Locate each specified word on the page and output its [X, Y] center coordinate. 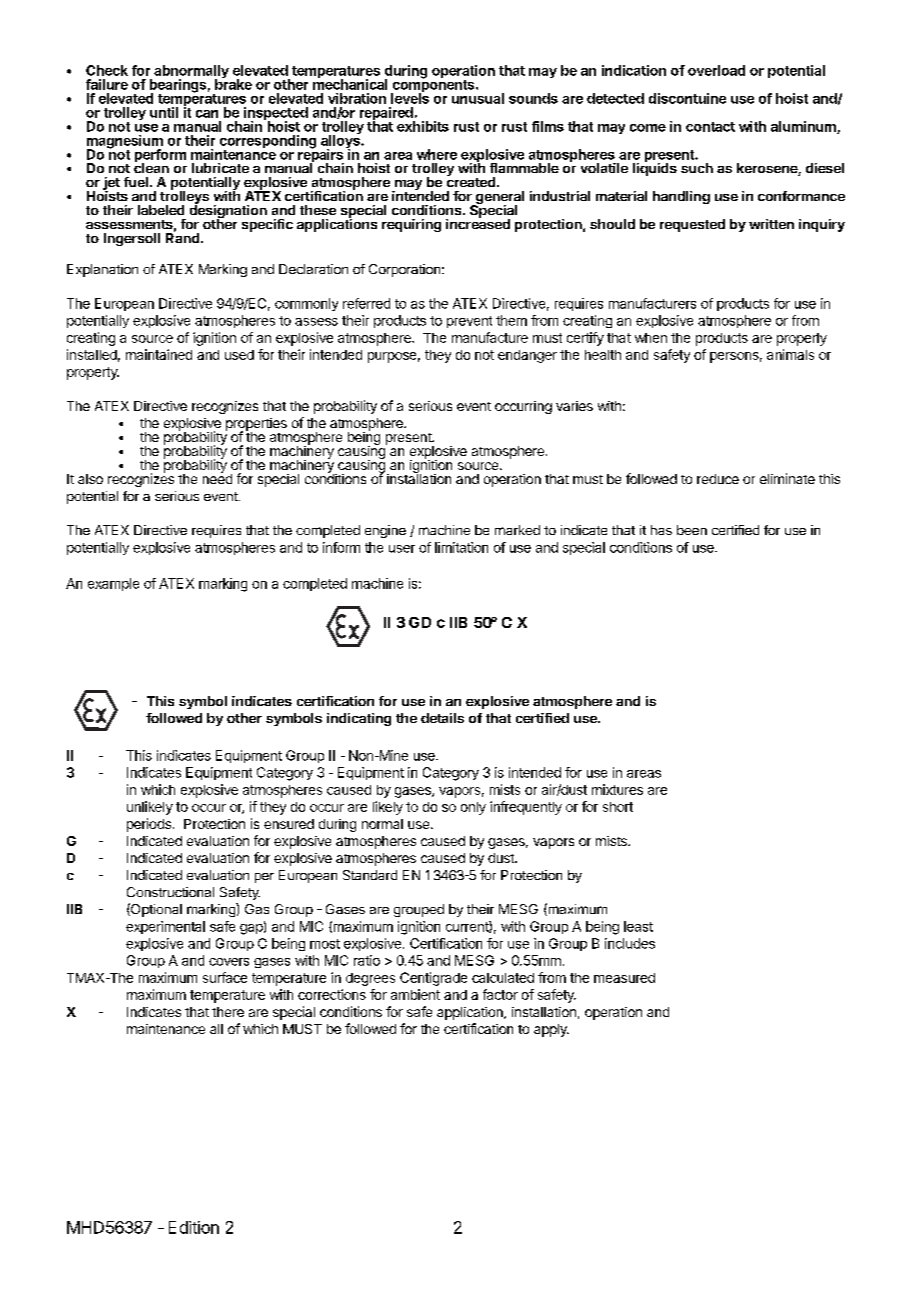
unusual [478, 98]
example [113, 584]
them [511, 320]
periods [149, 825]
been [692, 530]
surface [225, 977]
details [442, 718]
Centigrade [433, 979]
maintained [159, 354]
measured [624, 978]
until [164, 112]
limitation [461, 547]
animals [790, 354]
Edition [194, 1227]
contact [710, 127]
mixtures [617, 789]
